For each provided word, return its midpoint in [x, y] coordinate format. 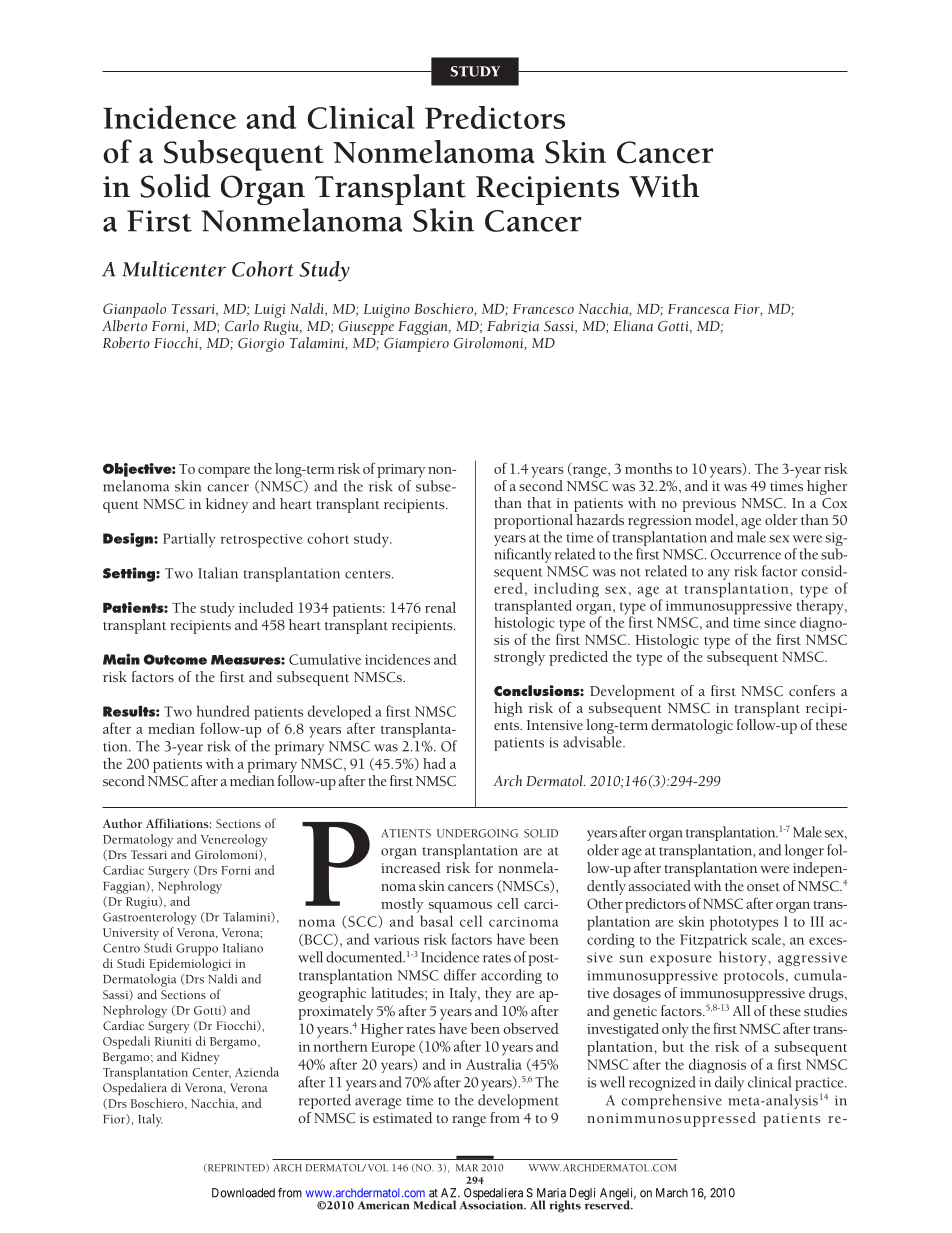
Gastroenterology [149, 918]
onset [763, 887]
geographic [332, 994]
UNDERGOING [477, 833]
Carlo [242, 326]
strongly [519, 658]
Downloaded [243, 1193]
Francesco [543, 309]
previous [709, 505]
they [498, 994]
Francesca [698, 309]
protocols [754, 976]
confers [812, 690]
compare [224, 472]
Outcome [175, 659]
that [539, 502]
